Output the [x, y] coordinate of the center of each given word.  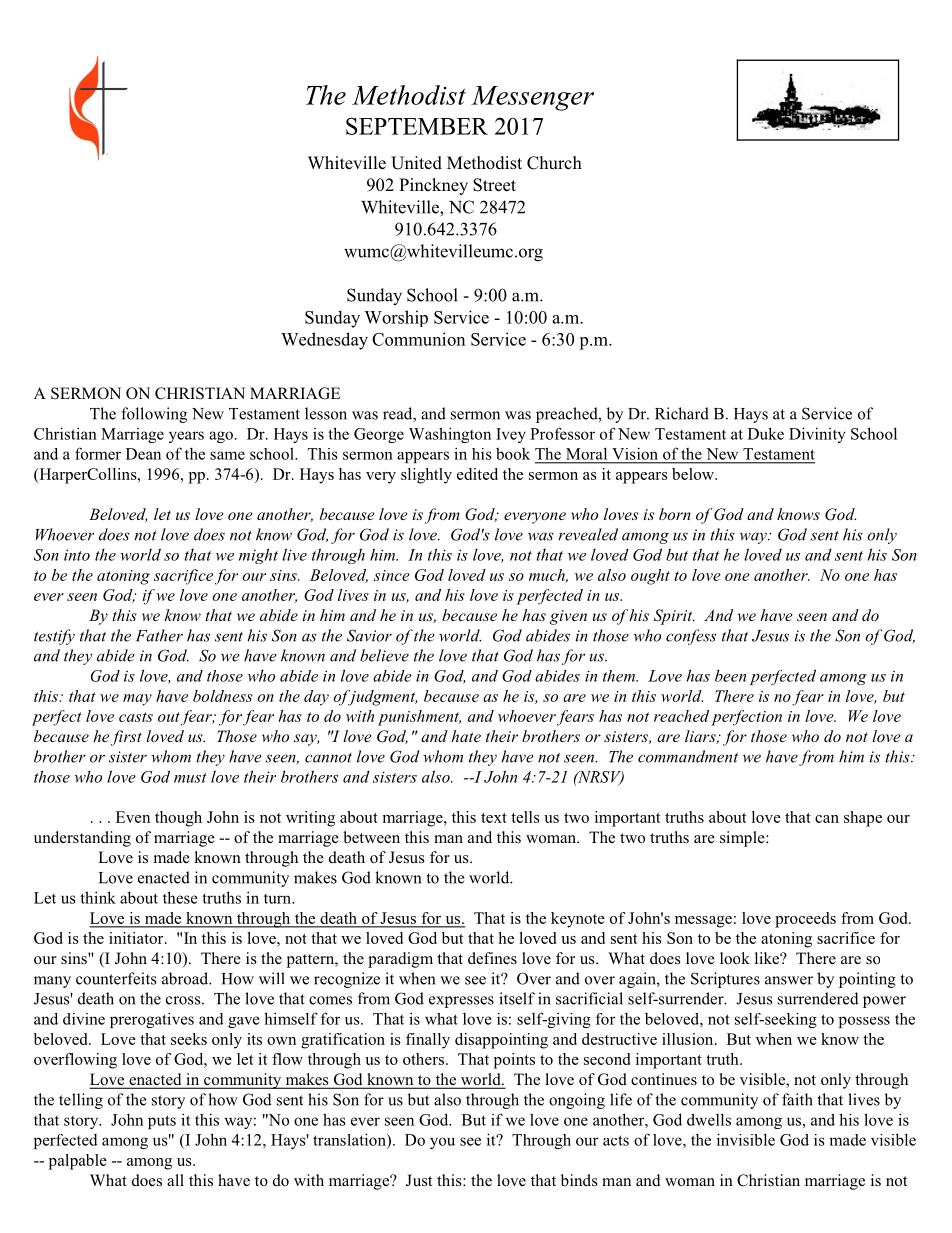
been [730, 675]
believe [384, 655]
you [442, 1143]
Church [554, 163]
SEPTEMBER [417, 126]
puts [162, 1122]
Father [159, 635]
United [416, 163]
